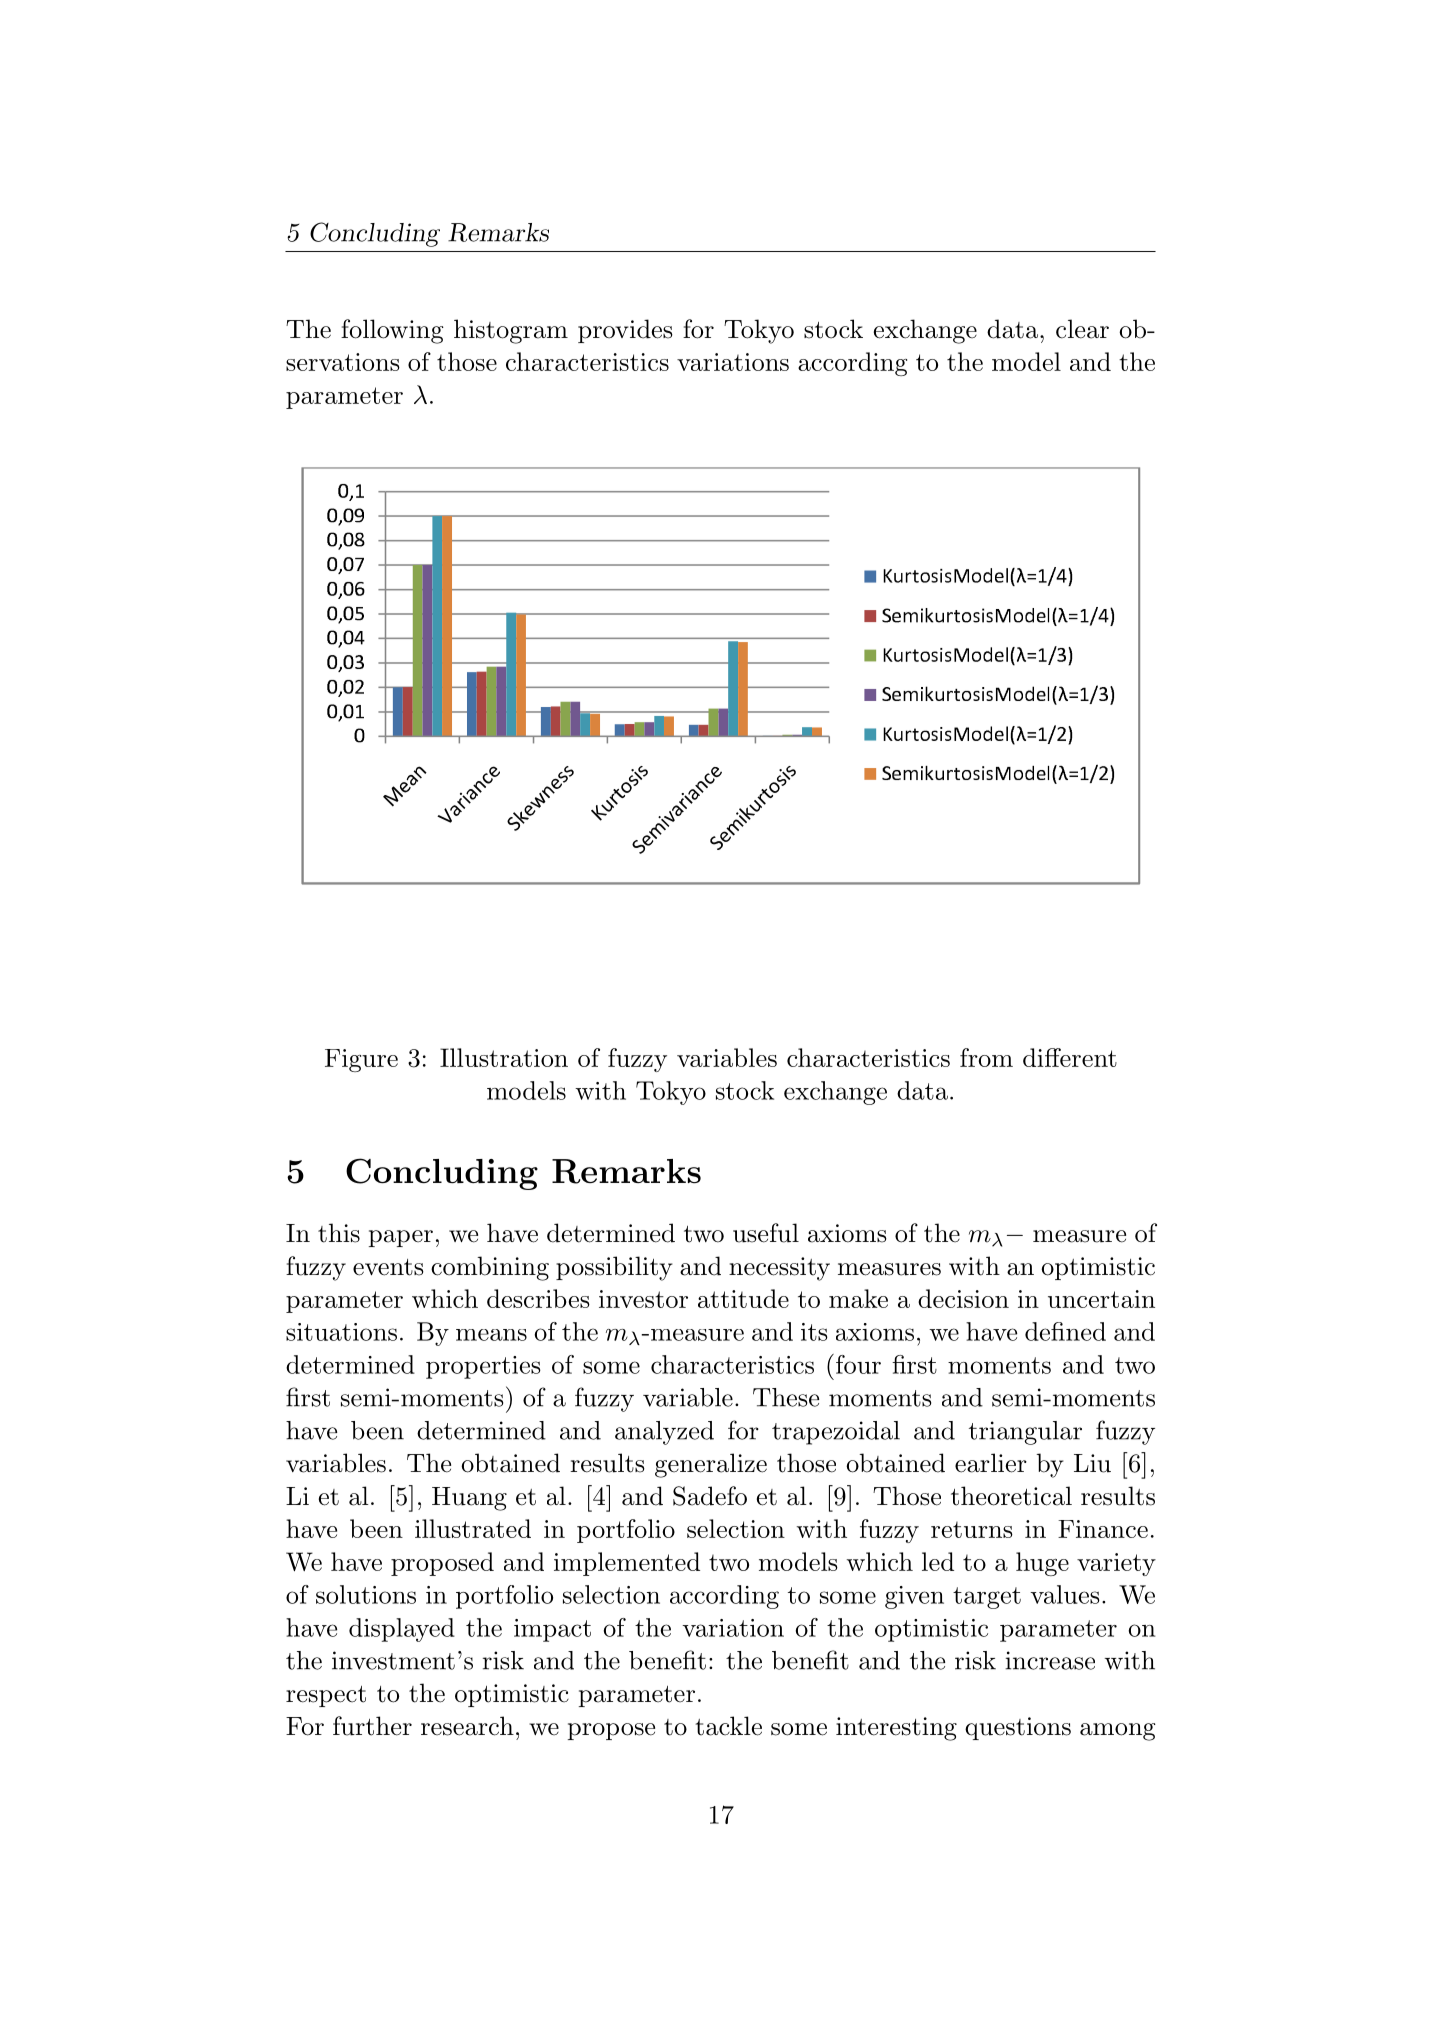 Image resolution: width=1444 pixels, height=2042 pixels. What do you see at coordinates (625, 331) in the image?
I see `provides` at bounding box center [625, 331].
